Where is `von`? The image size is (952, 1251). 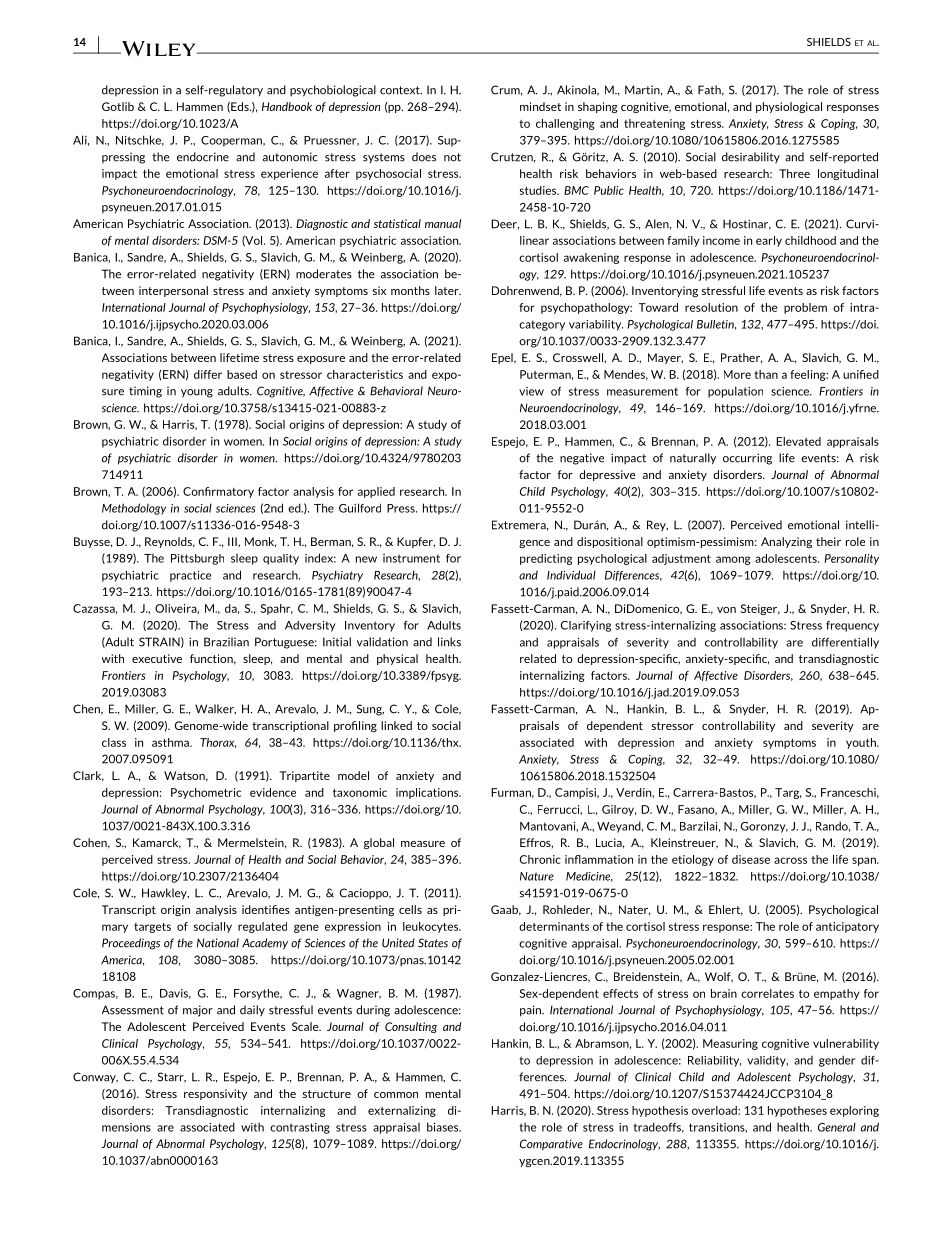
von is located at coordinates (726, 610).
